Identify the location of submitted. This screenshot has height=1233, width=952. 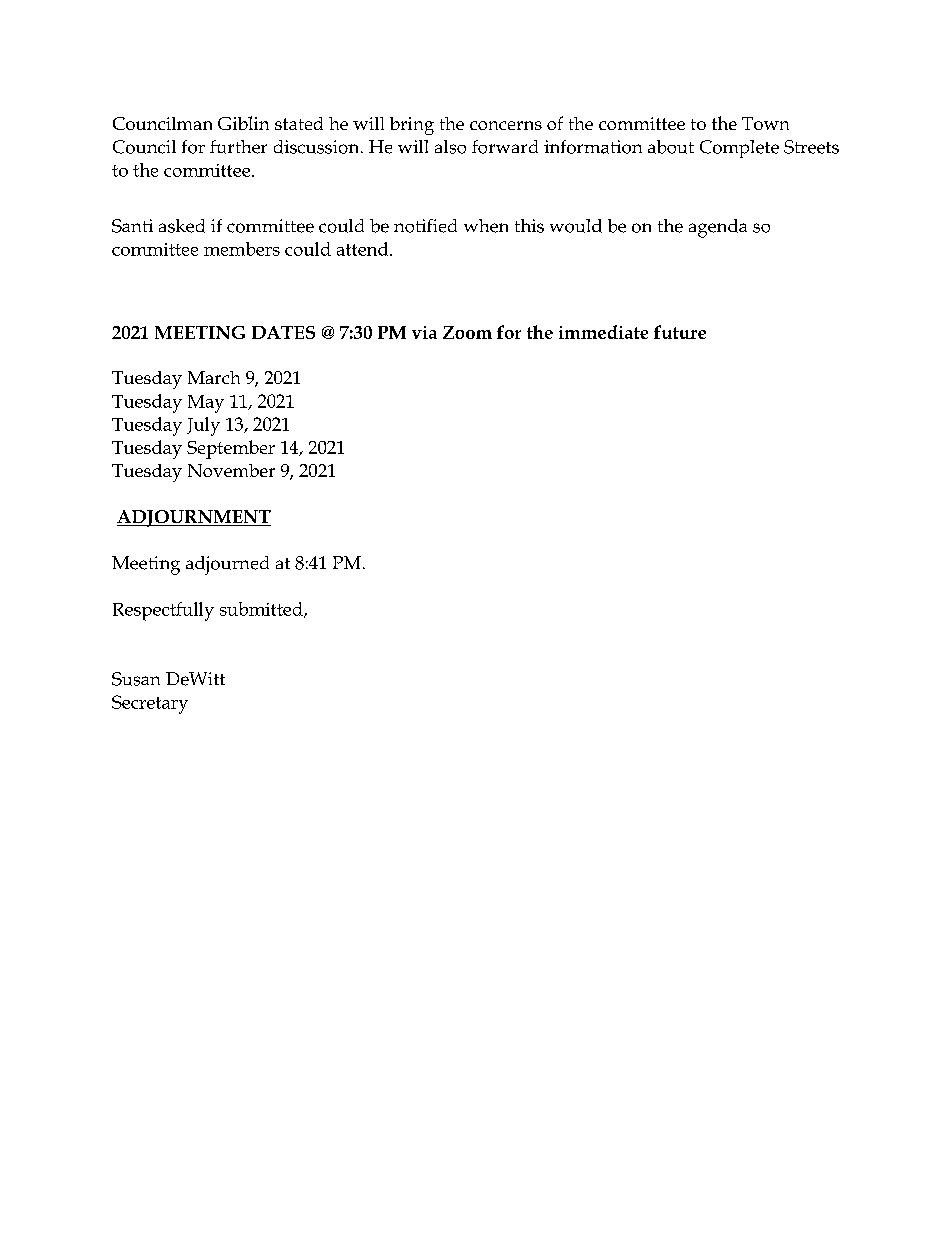
(262, 610).
